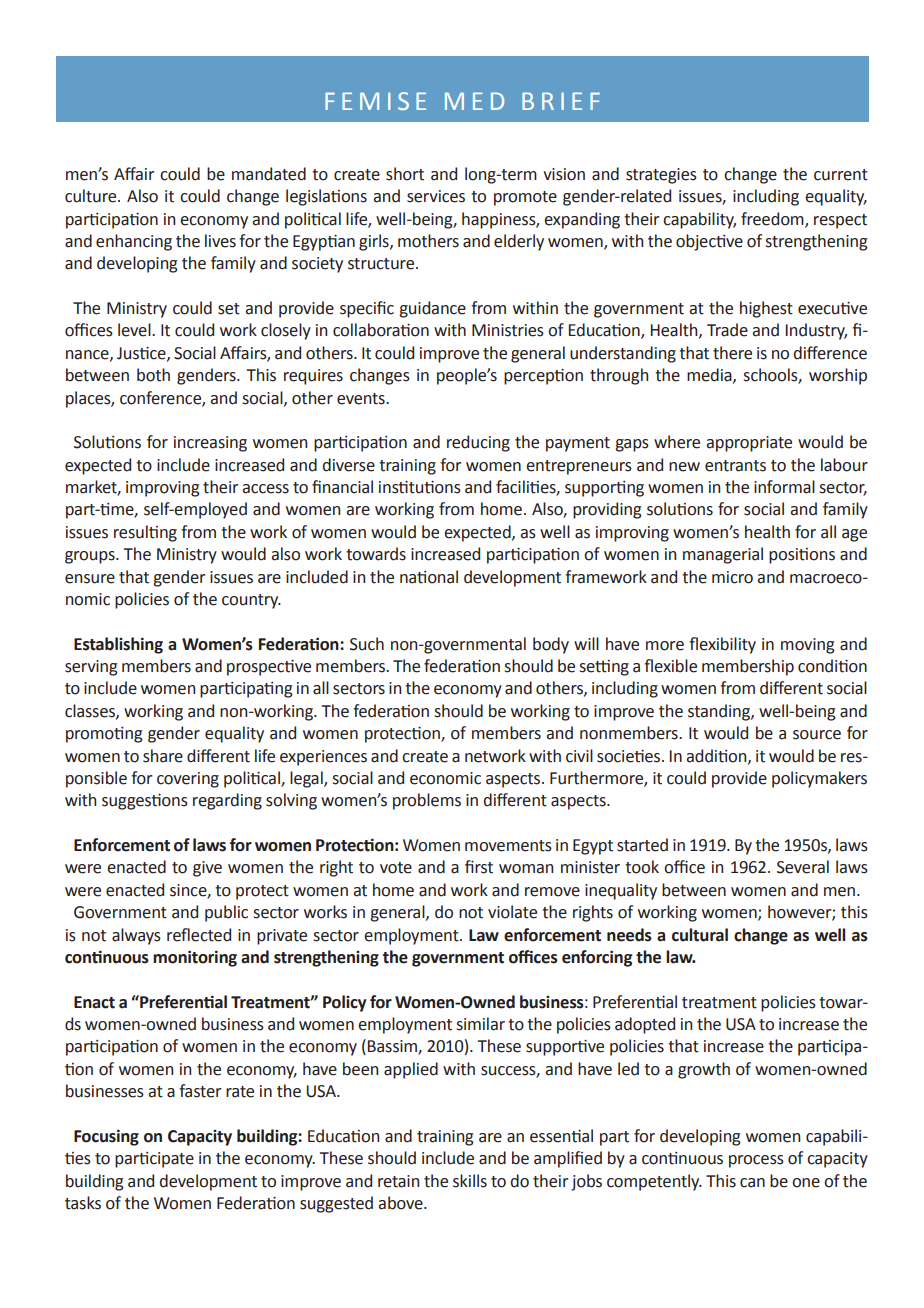  What do you see at coordinates (405, 174) in the image?
I see `short` at bounding box center [405, 174].
